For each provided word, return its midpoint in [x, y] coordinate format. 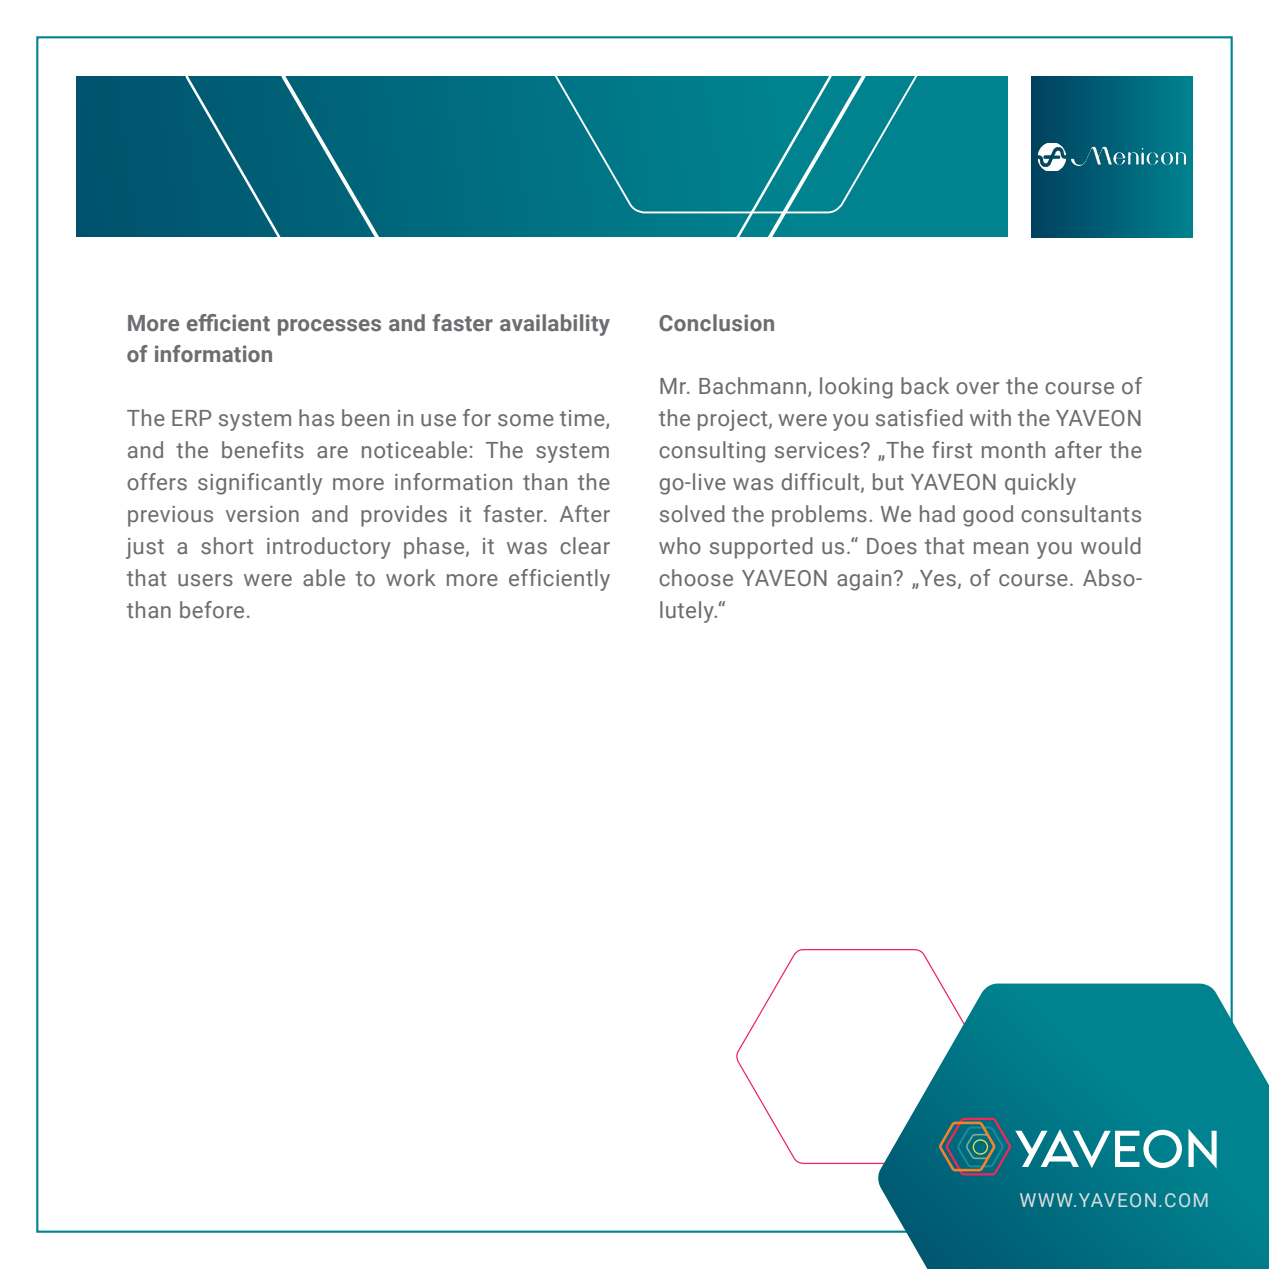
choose [696, 578]
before [212, 610]
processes [329, 327]
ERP [192, 418]
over [977, 388]
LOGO [1112, 156]
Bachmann [752, 386]
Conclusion [716, 323]
